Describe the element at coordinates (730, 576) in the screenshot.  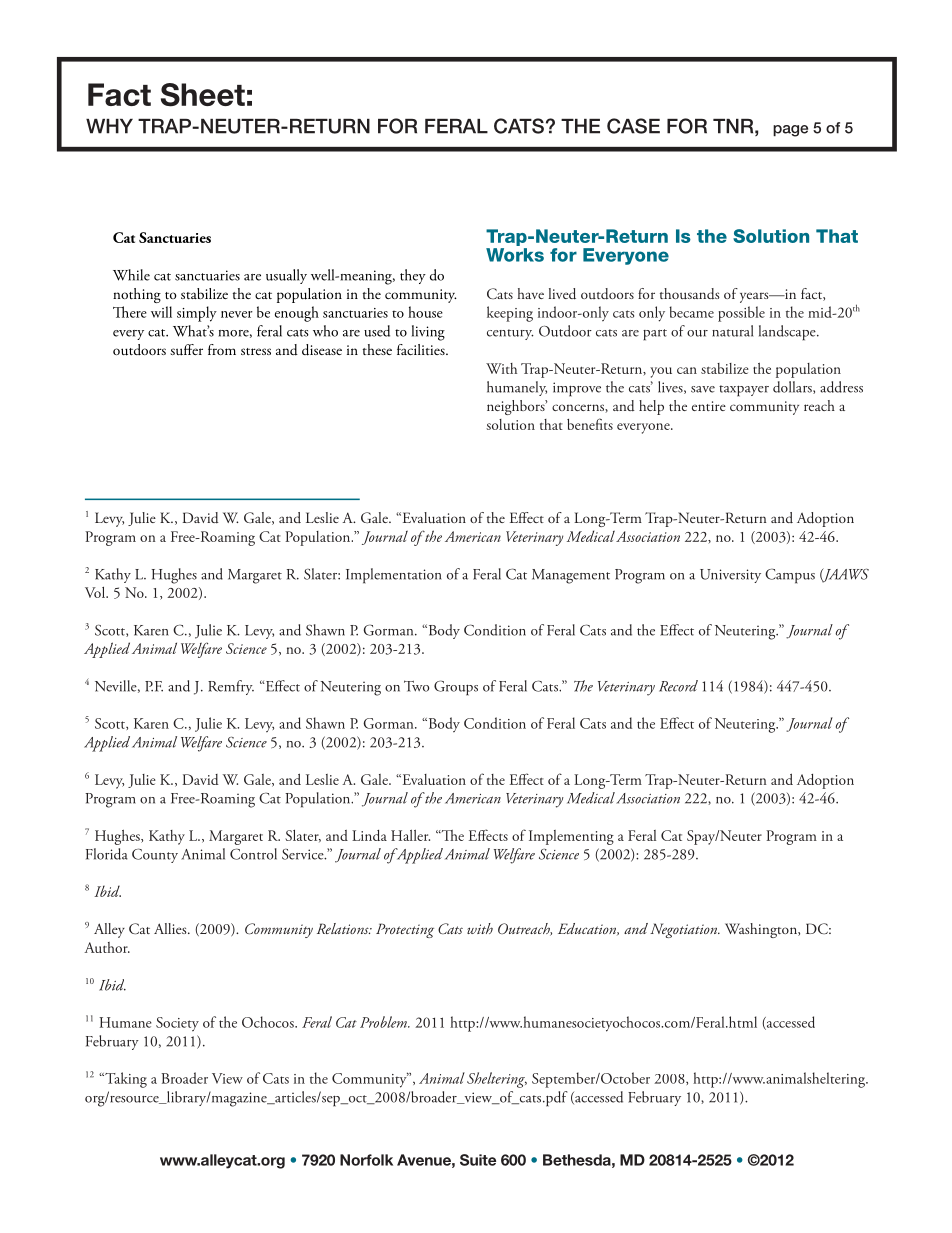
I see `University` at that location.
